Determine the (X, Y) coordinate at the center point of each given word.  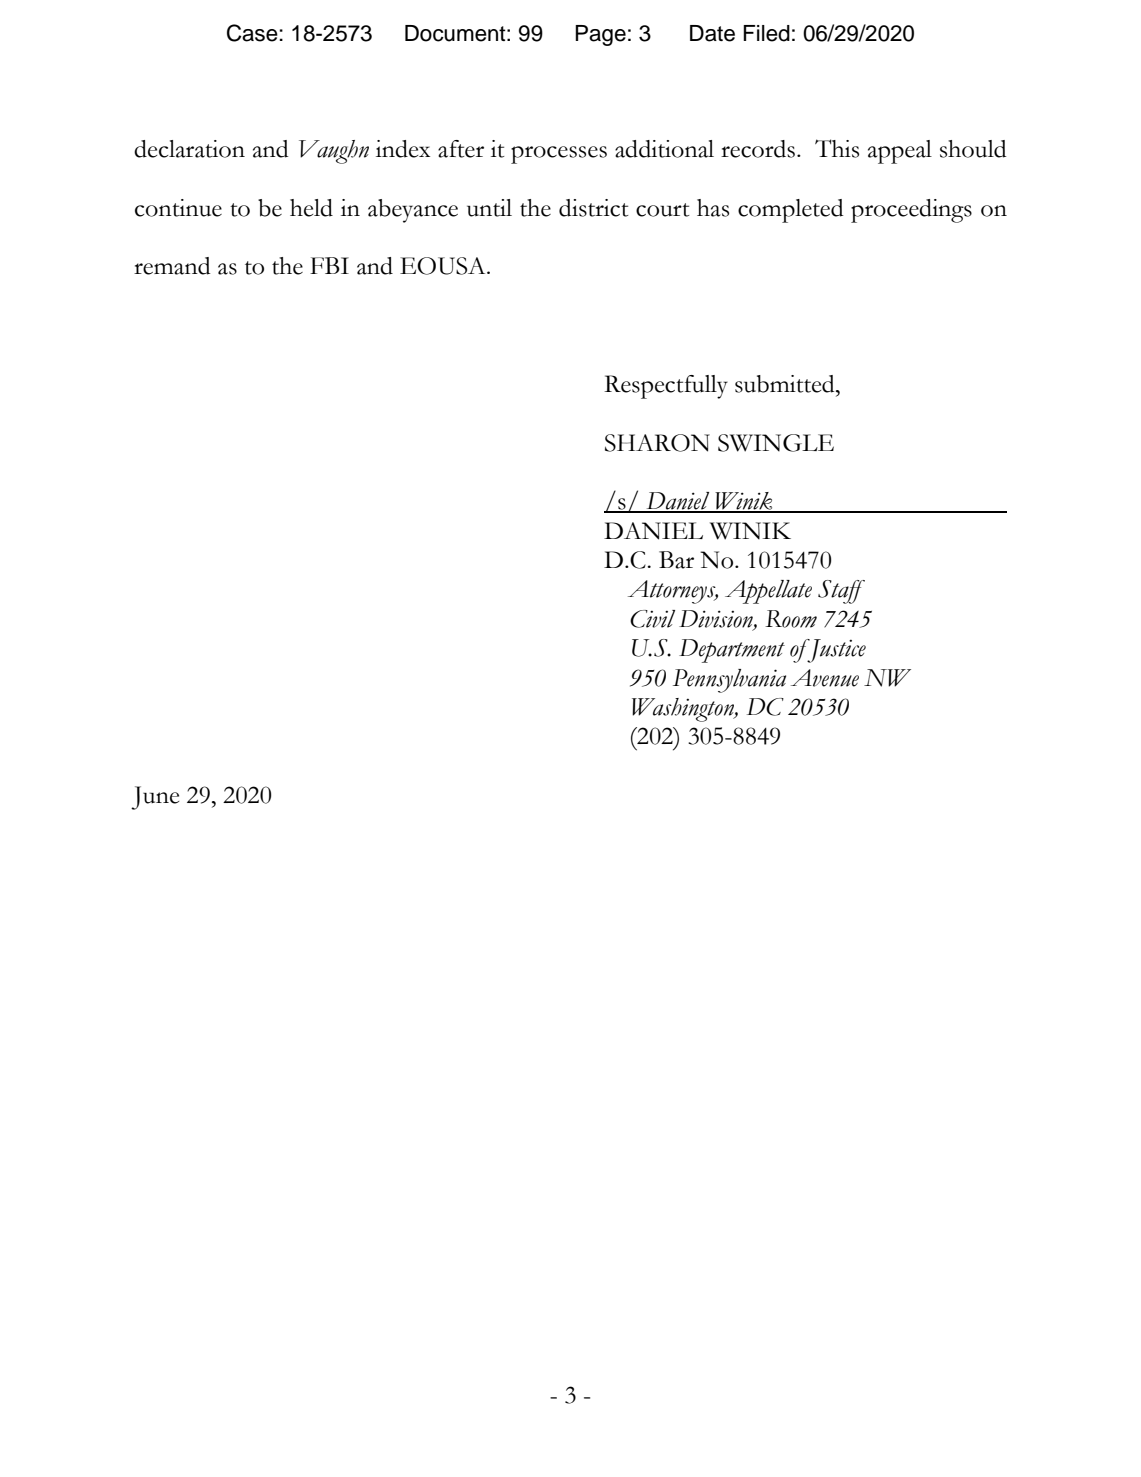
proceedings (911, 211)
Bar (676, 560)
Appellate (768, 592)
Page (600, 35)
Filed (766, 33)
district (593, 208)
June (155, 798)
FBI (329, 265)
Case (252, 33)
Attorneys (673, 592)
